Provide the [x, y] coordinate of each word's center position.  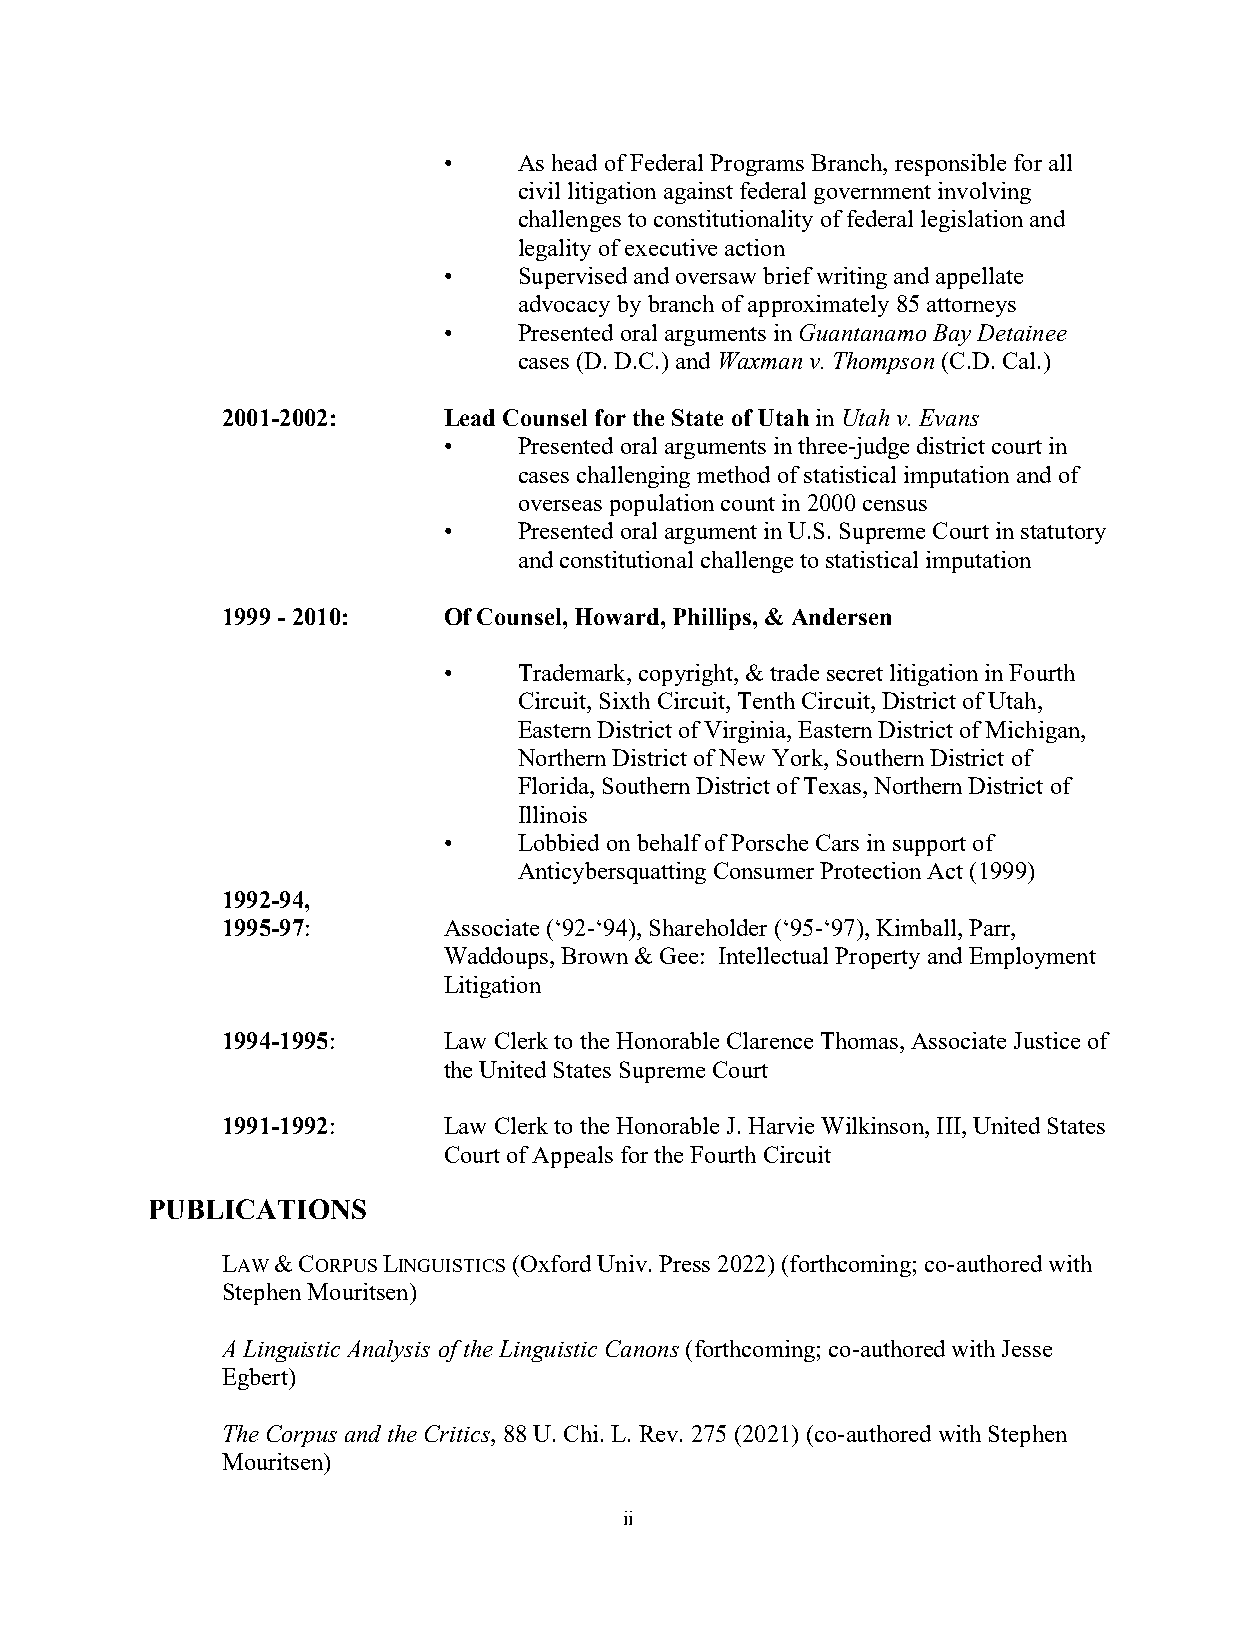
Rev [660, 1433]
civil [539, 190]
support [929, 846]
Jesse [1027, 1348]
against [698, 193]
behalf [669, 842]
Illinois [553, 814]
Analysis [388, 1351]
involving [984, 193]
